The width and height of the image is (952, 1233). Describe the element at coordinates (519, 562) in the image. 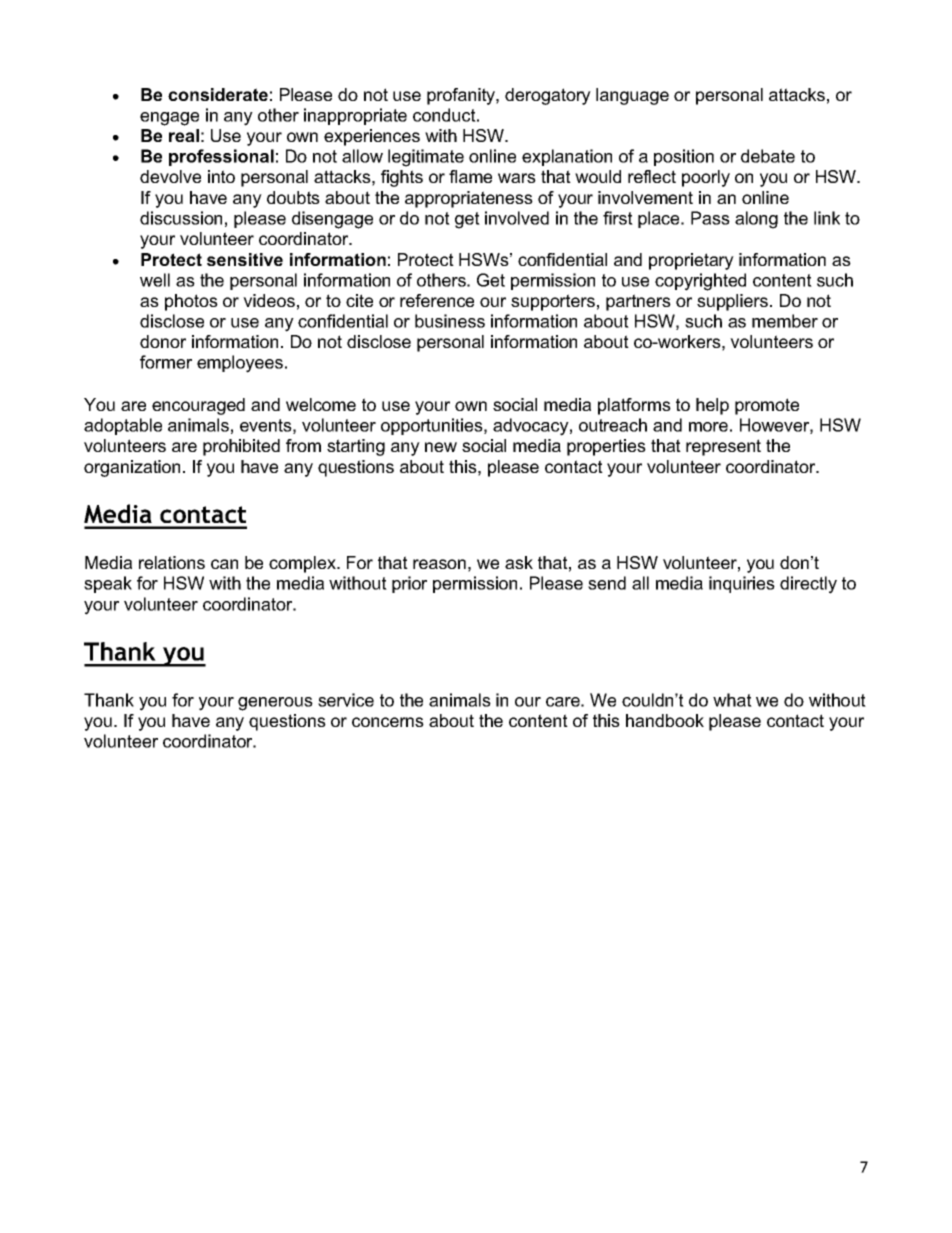

I see `ask` at that location.
